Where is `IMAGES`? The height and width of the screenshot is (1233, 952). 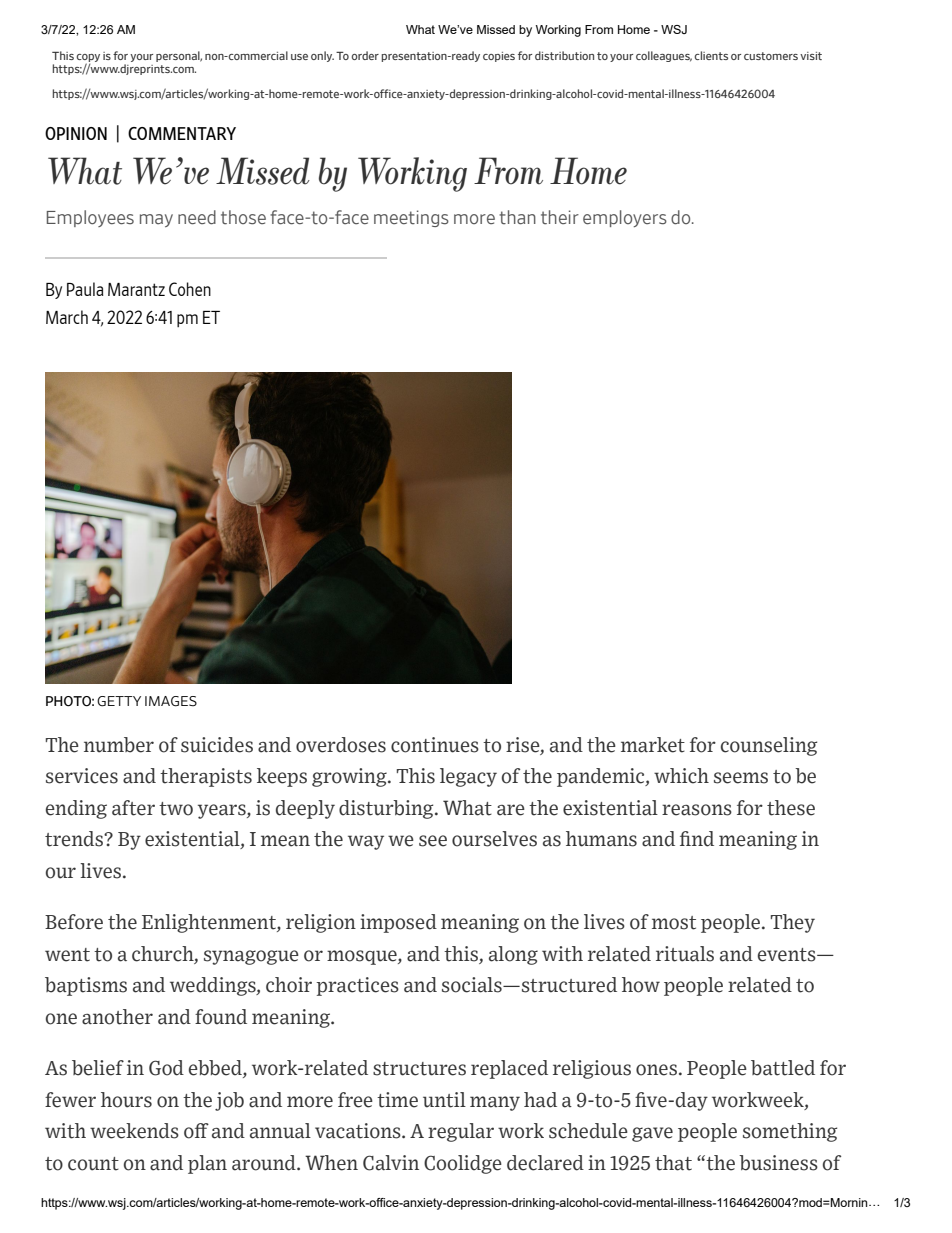 IMAGES is located at coordinates (171, 701).
